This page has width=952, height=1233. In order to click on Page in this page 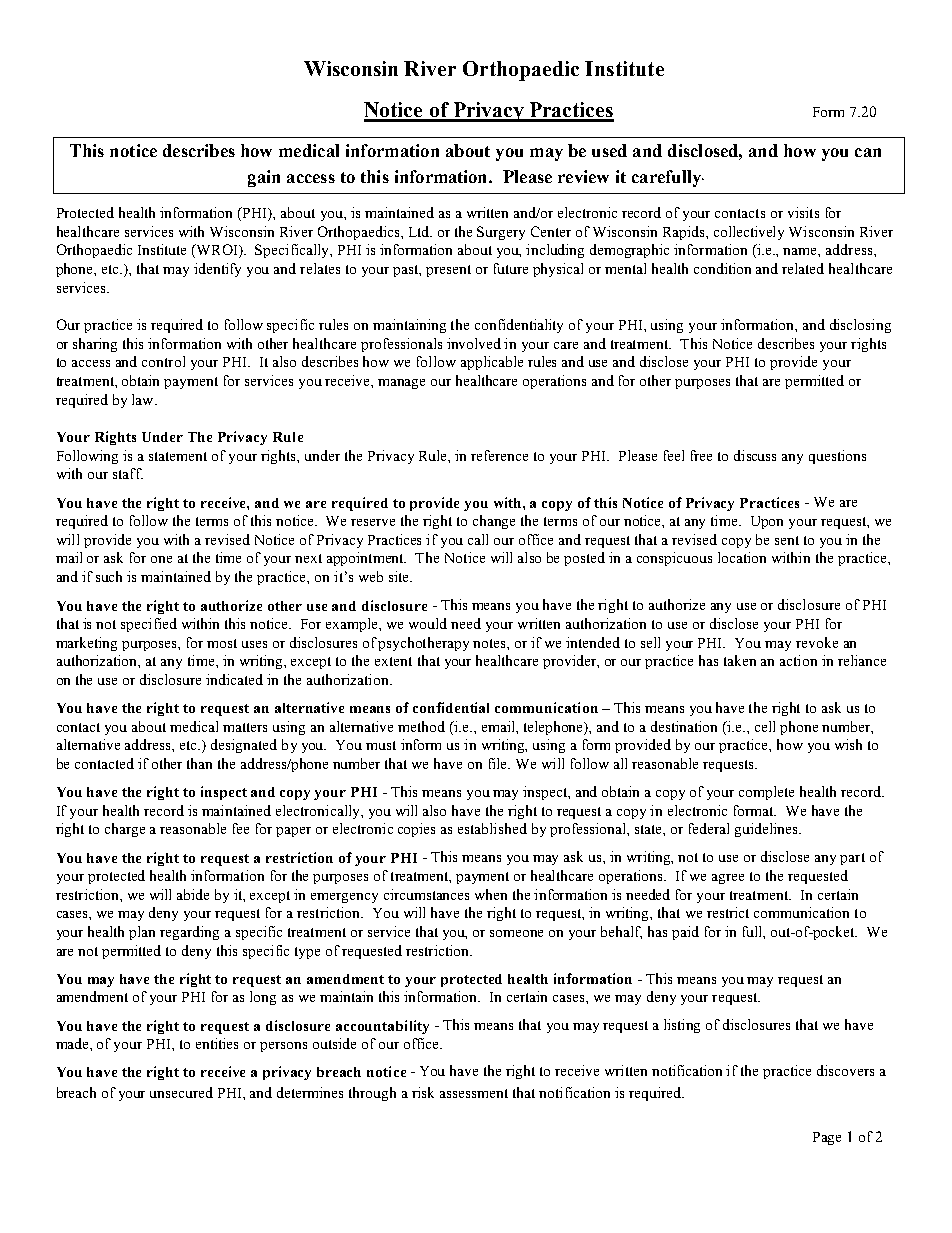, I will do `click(827, 1138)`.
